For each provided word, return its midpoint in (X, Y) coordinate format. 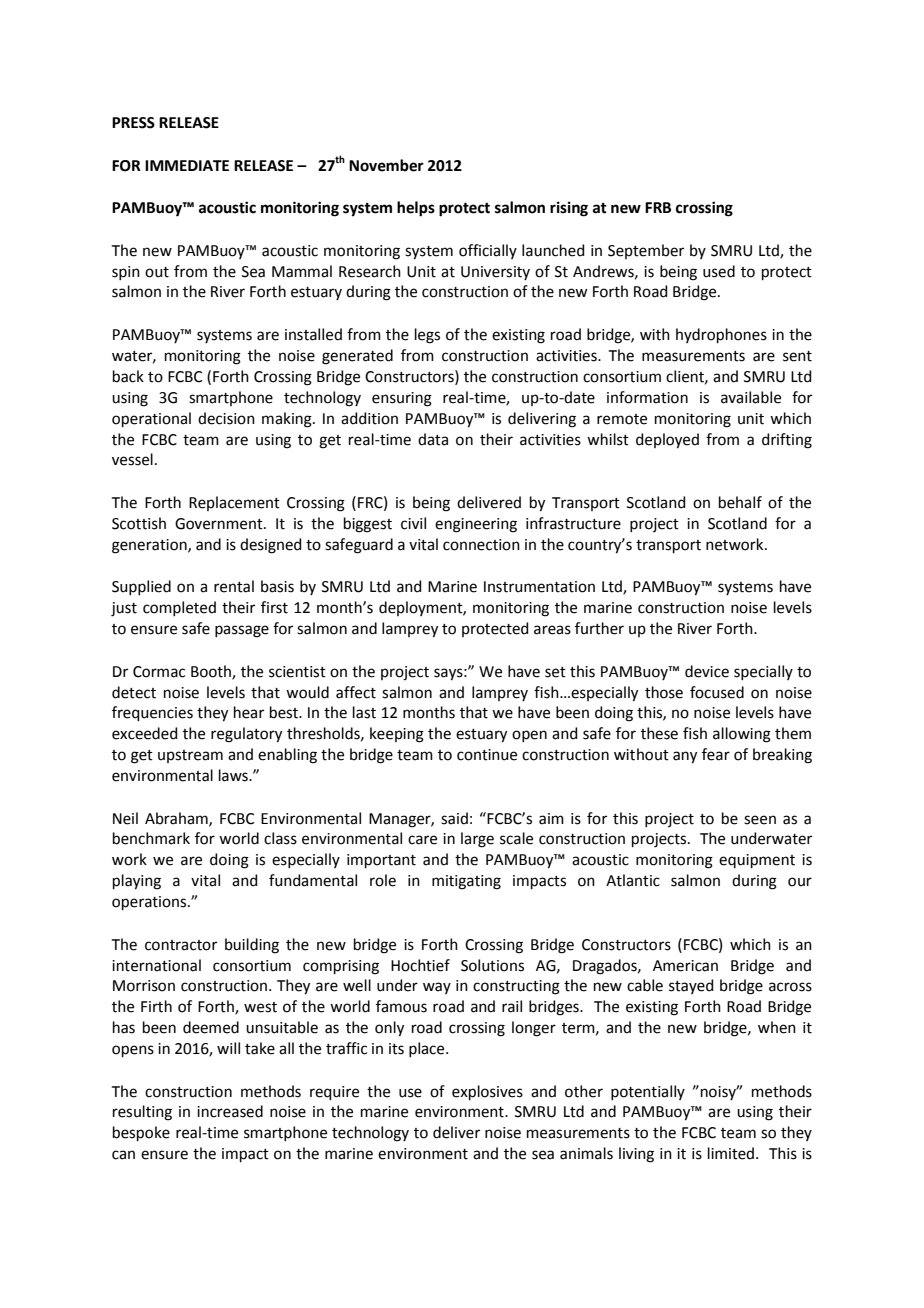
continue (487, 755)
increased (230, 1111)
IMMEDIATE (187, 165)
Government (220, 524)
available (751, 397)
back (128, 376)
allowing (742, 735)
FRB (658, 207)
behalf (740, 502)
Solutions (492, 965)
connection (481, 545)
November (386, 165)
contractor (181, 945)
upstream (190, 756)
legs (427, 336)
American (685, 966)
